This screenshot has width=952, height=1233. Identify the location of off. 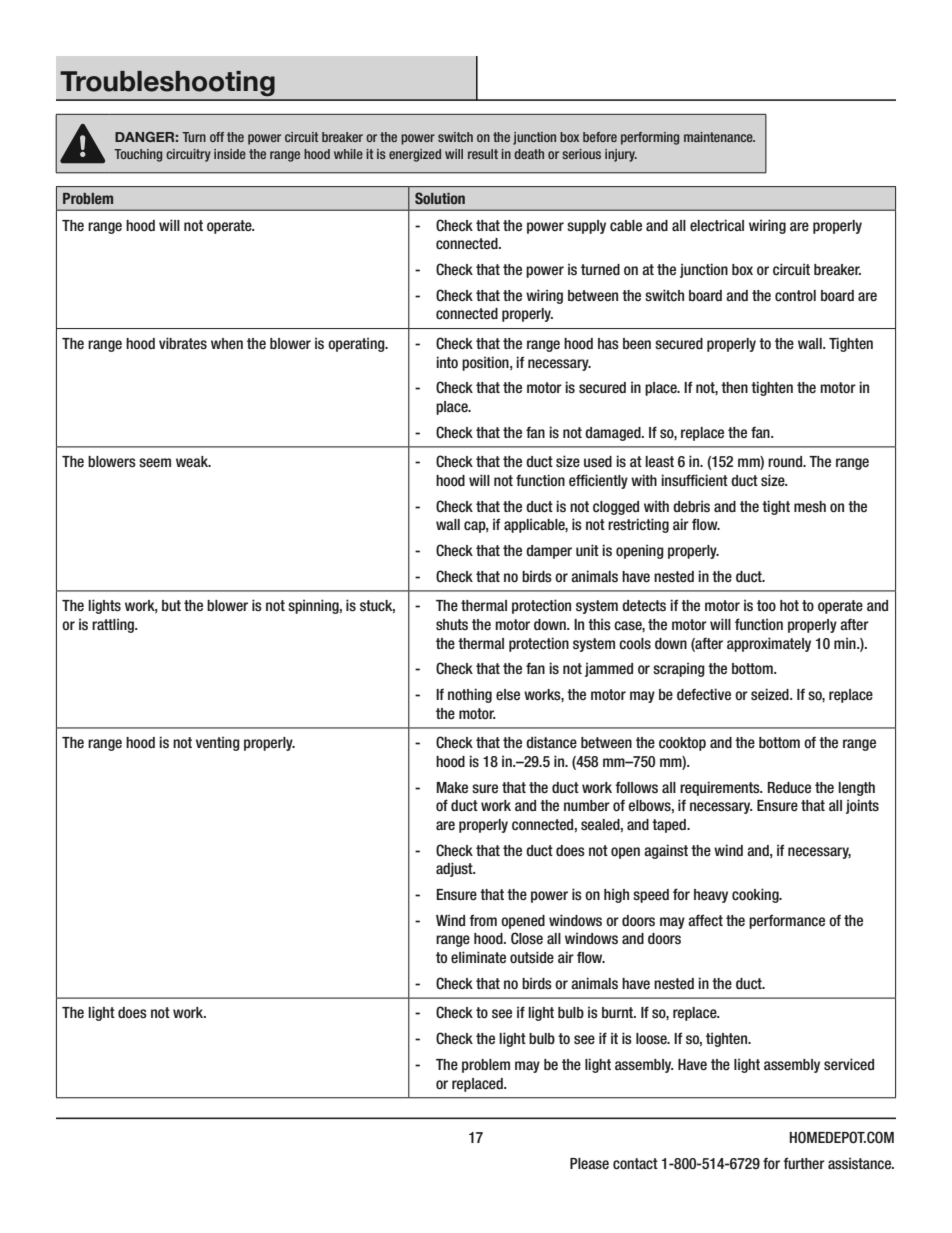
(217, 137).
